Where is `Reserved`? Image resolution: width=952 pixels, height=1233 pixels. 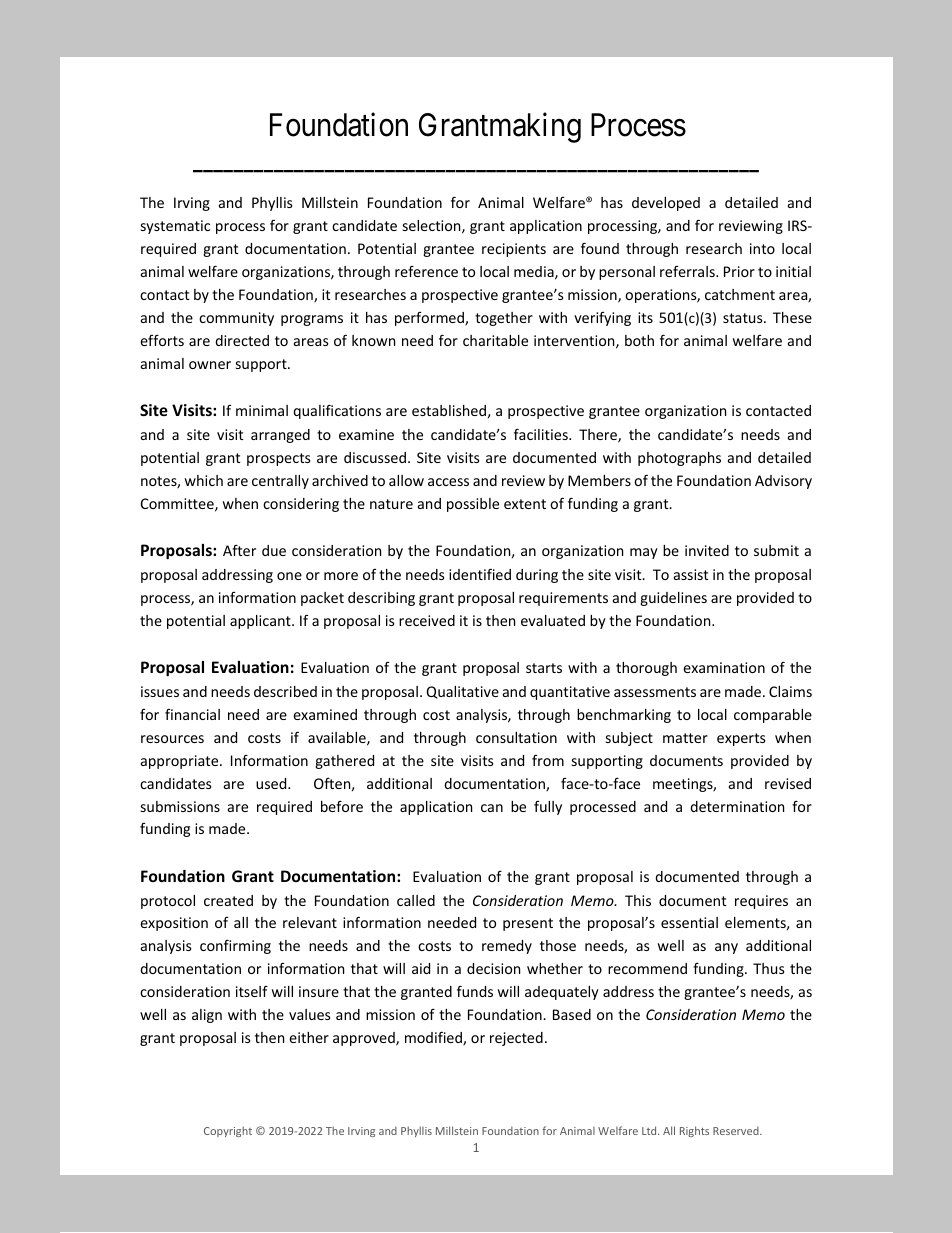
Reserved is located at coordinates (737, 1131).
